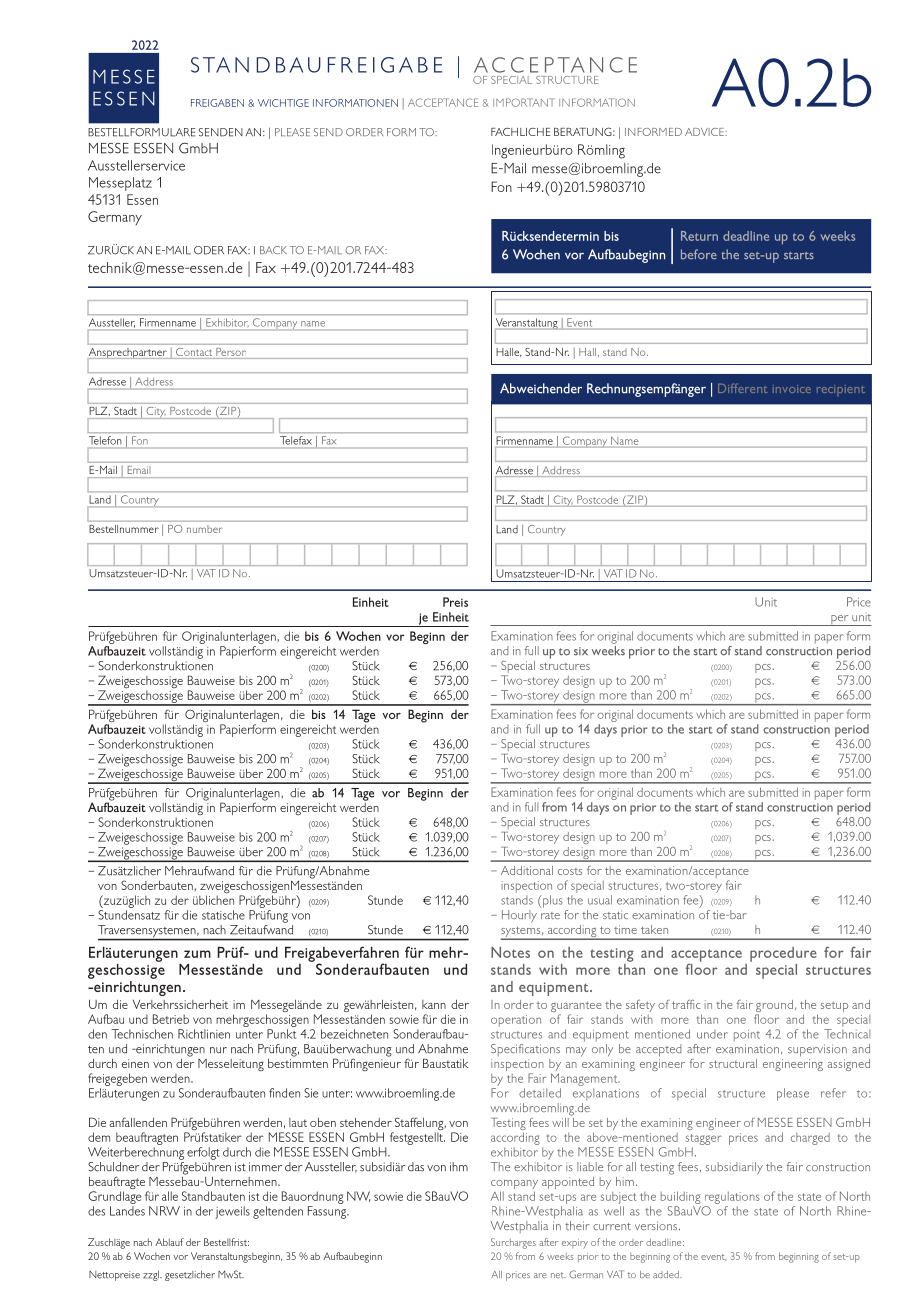  What do you see at coordinates (581, 651) in the screenshot?
I see `six` at bounding box center [581, 651].
